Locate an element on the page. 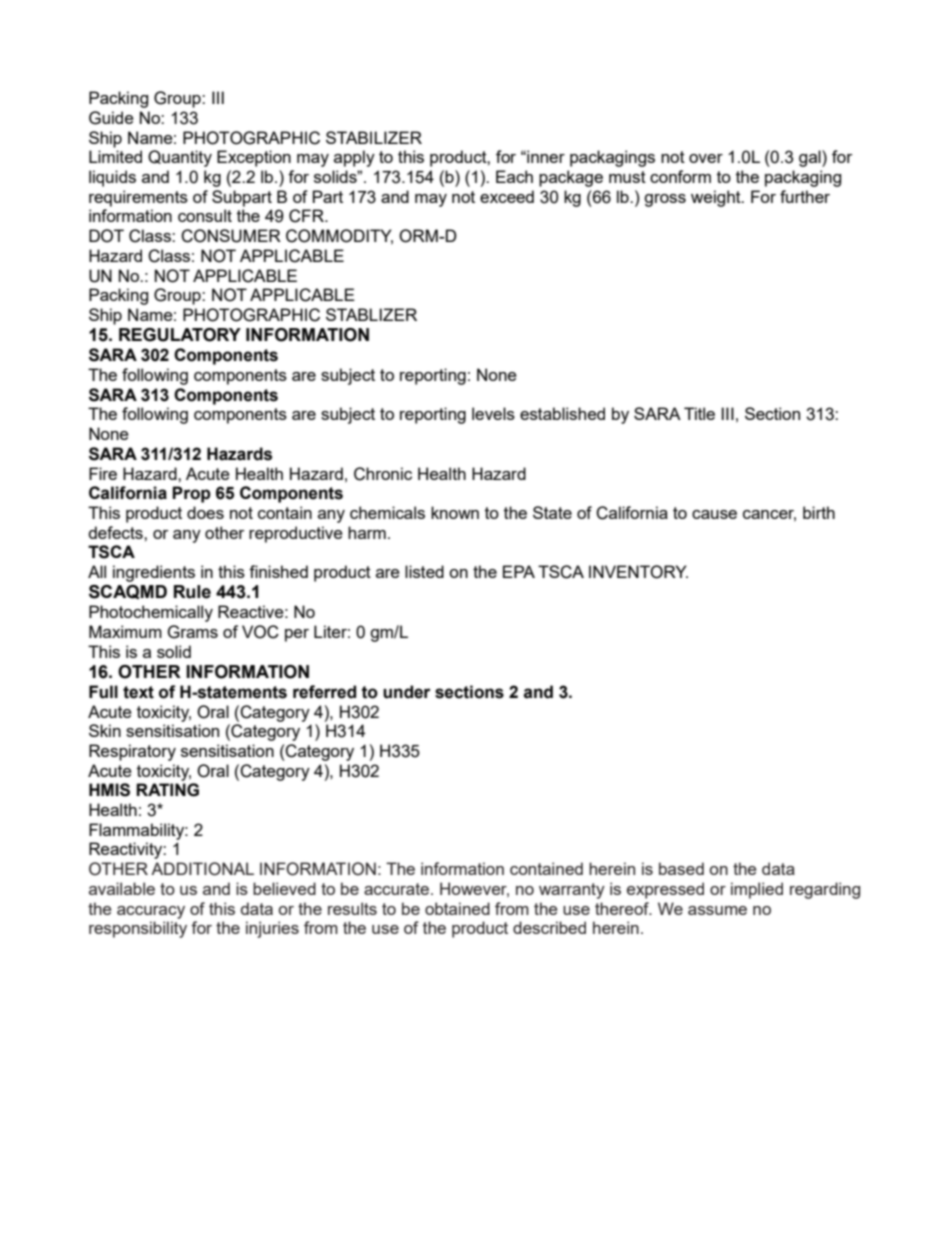  based is located at coordinates (681, 868).
